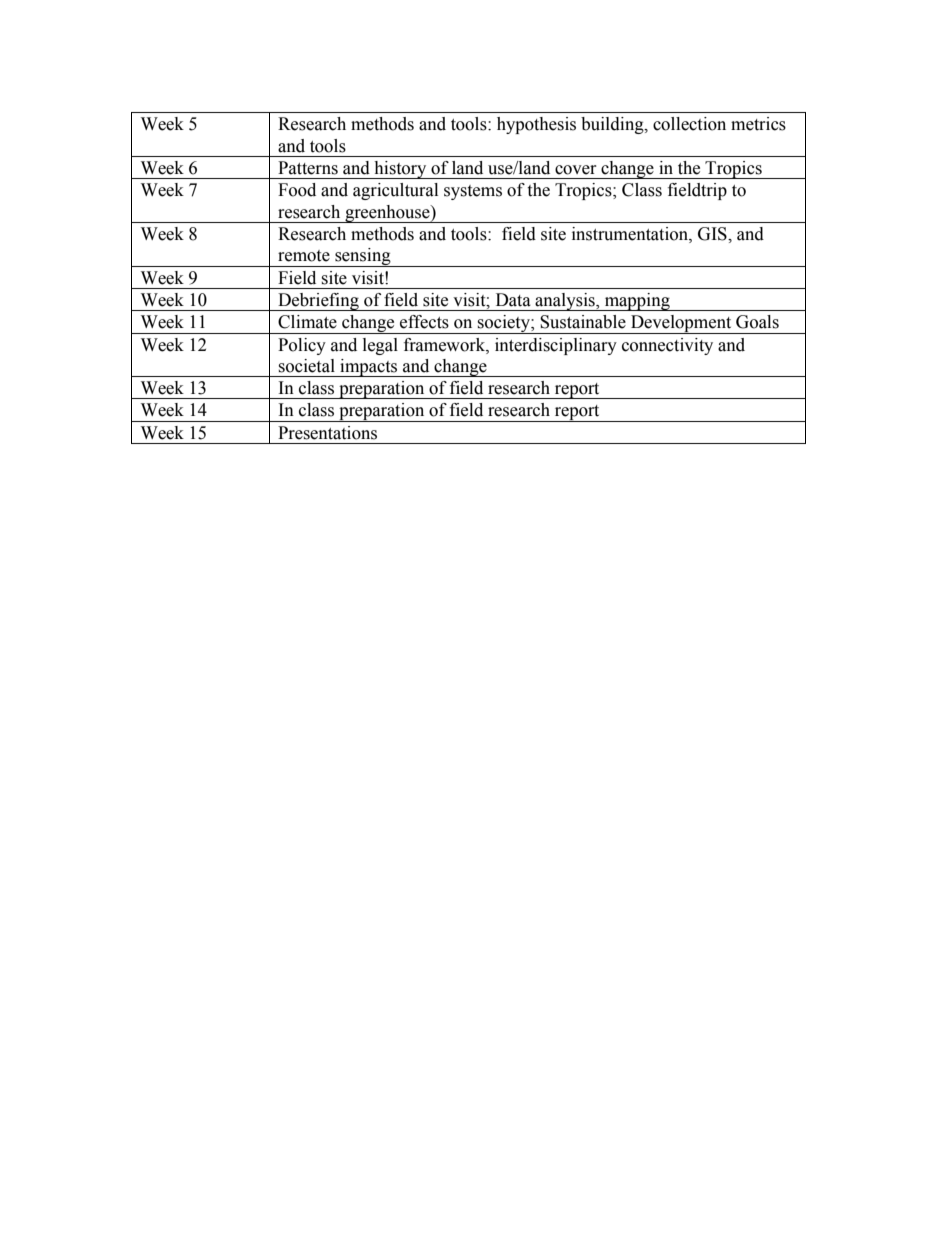 The height and width of the image is (1233, 952). Describe the element at coordinates (513, 300) in the image. I see `Data` at that location.
